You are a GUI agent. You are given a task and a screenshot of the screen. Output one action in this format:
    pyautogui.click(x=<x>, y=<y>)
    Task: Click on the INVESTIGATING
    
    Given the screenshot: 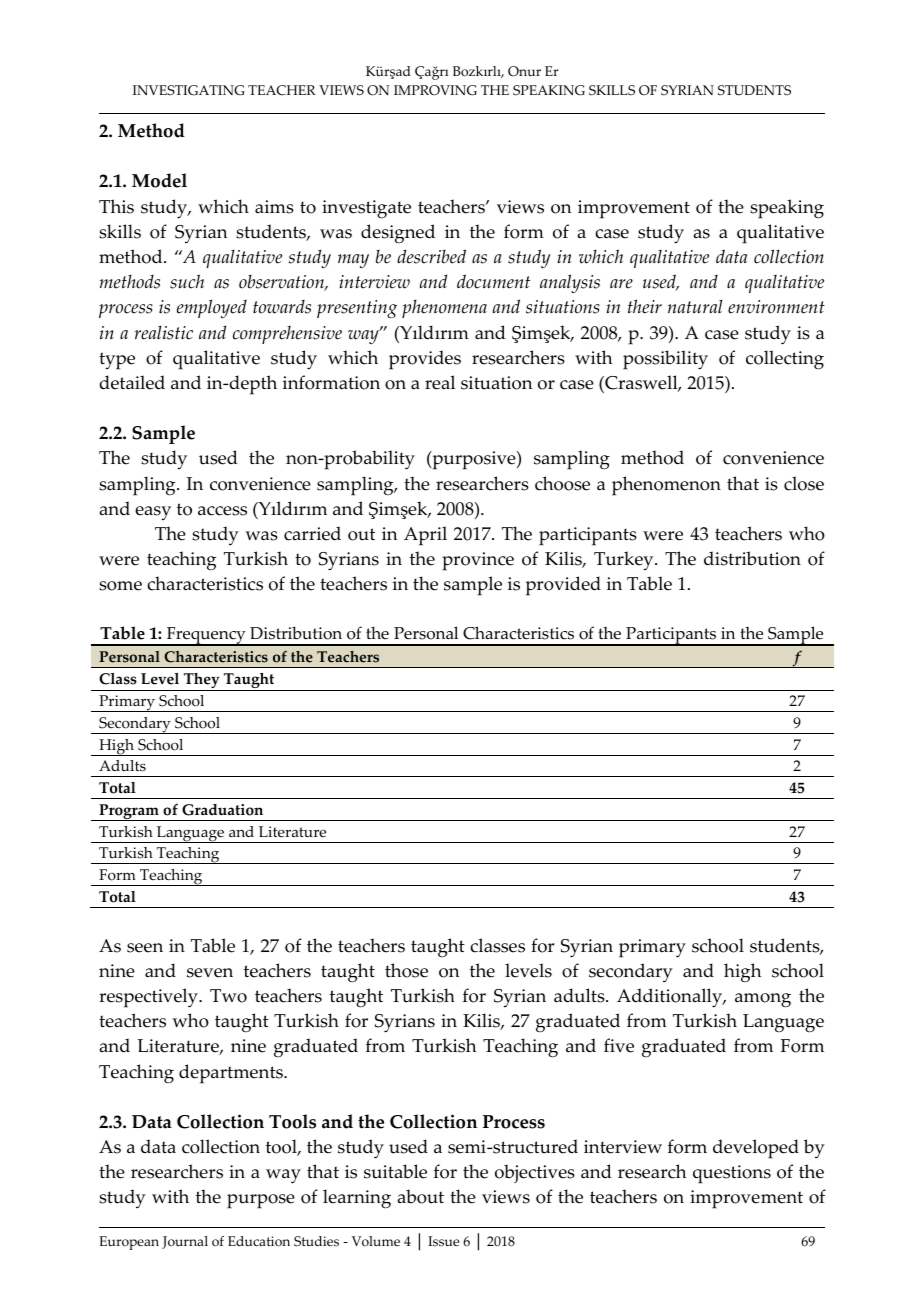 What is the action you would take?
    pyautogui.click(x=189, y=90)
